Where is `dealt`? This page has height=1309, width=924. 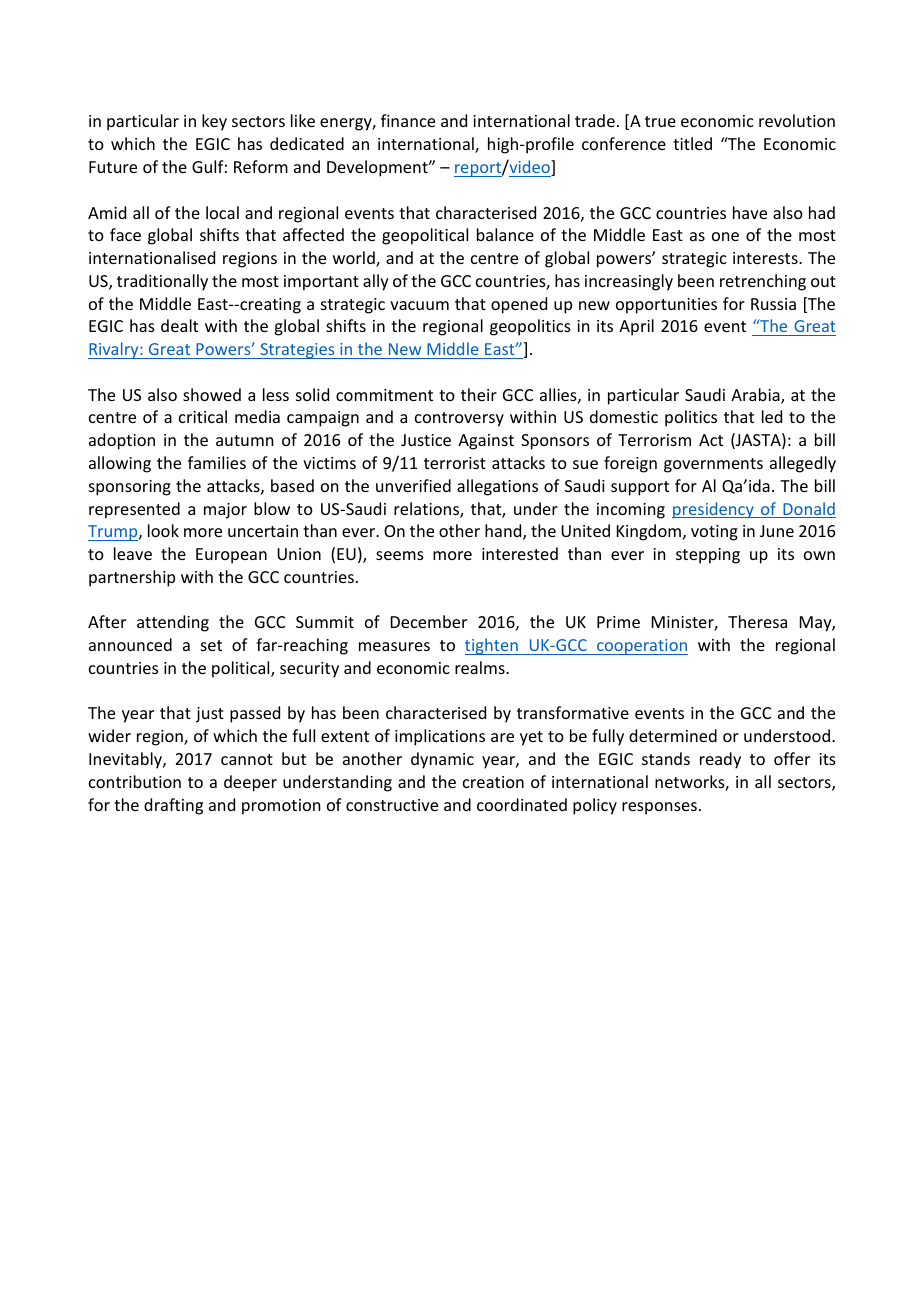 dealt is located at coordinates (179, 325).
